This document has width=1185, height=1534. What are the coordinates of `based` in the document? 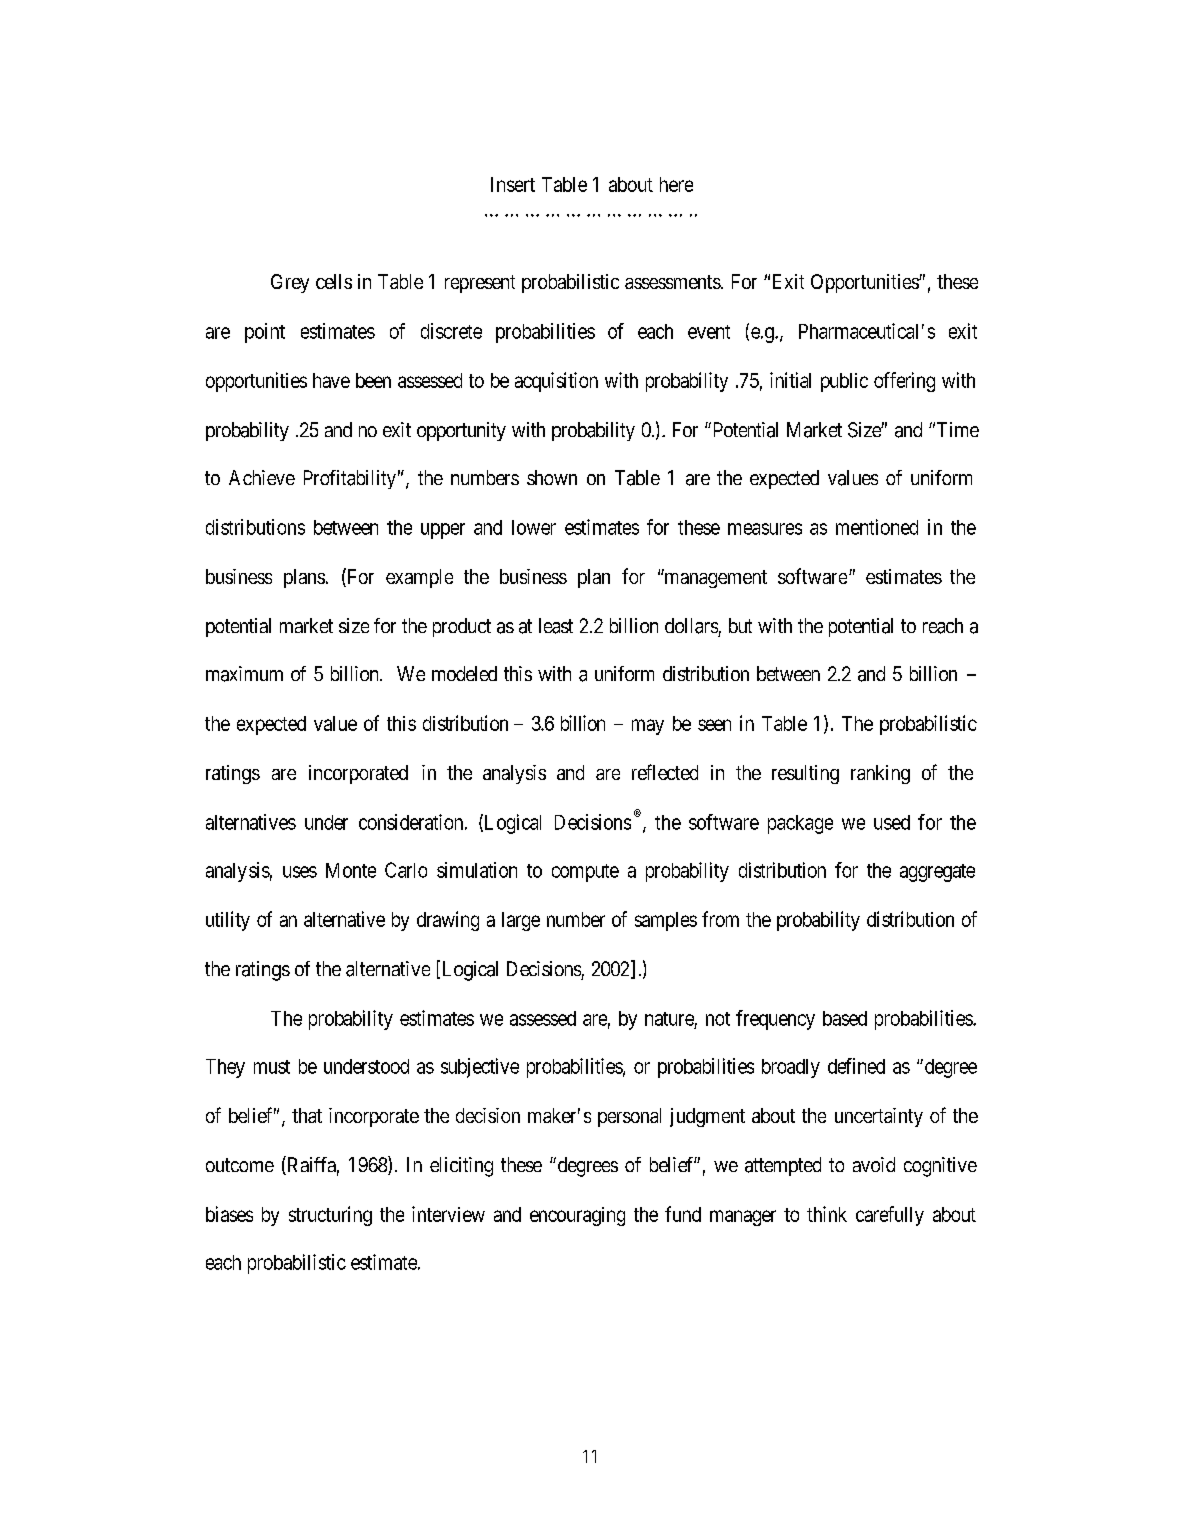 It's located at (845, 1018).
